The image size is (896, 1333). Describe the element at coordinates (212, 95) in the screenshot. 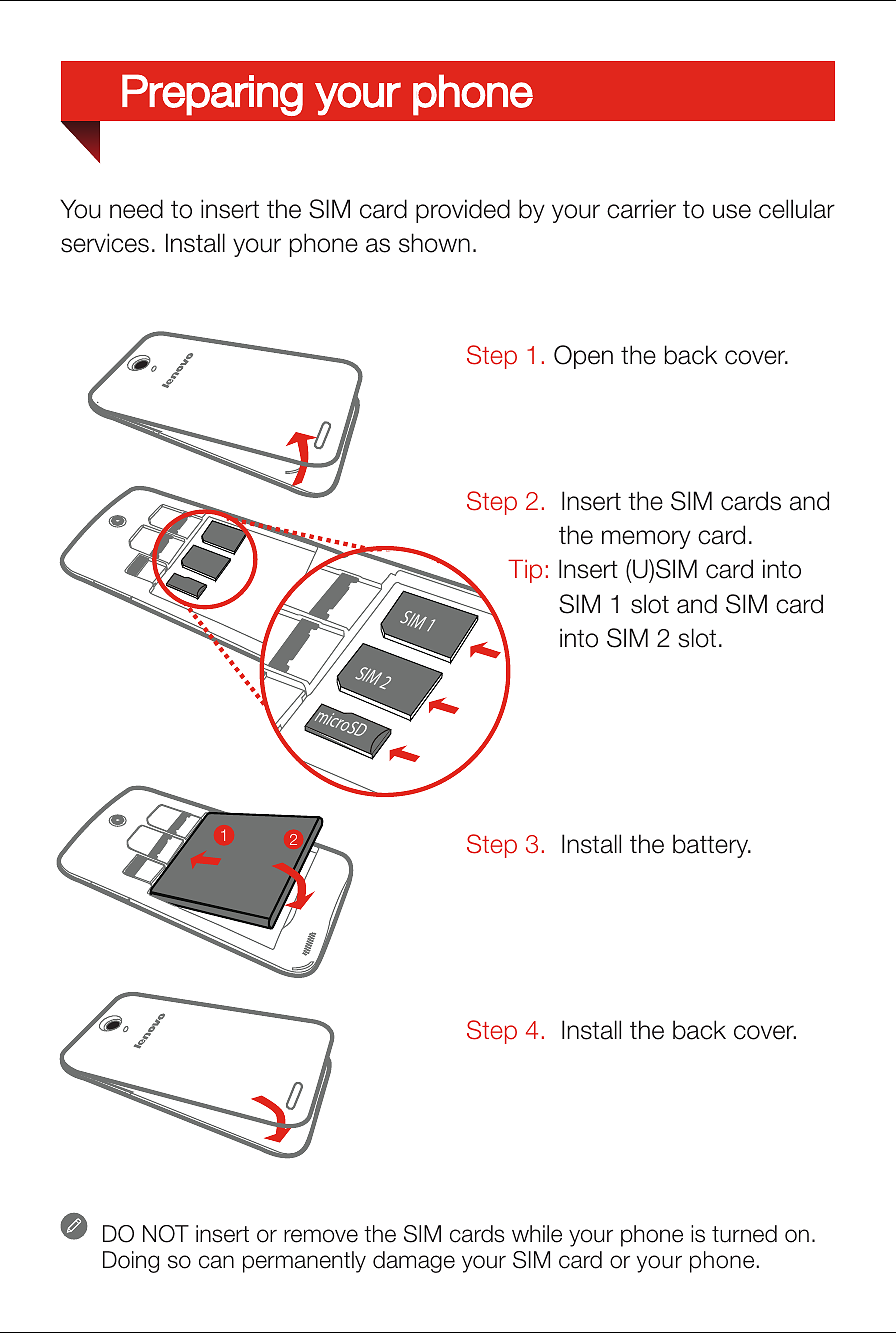

I see `Preparing` at that location.
